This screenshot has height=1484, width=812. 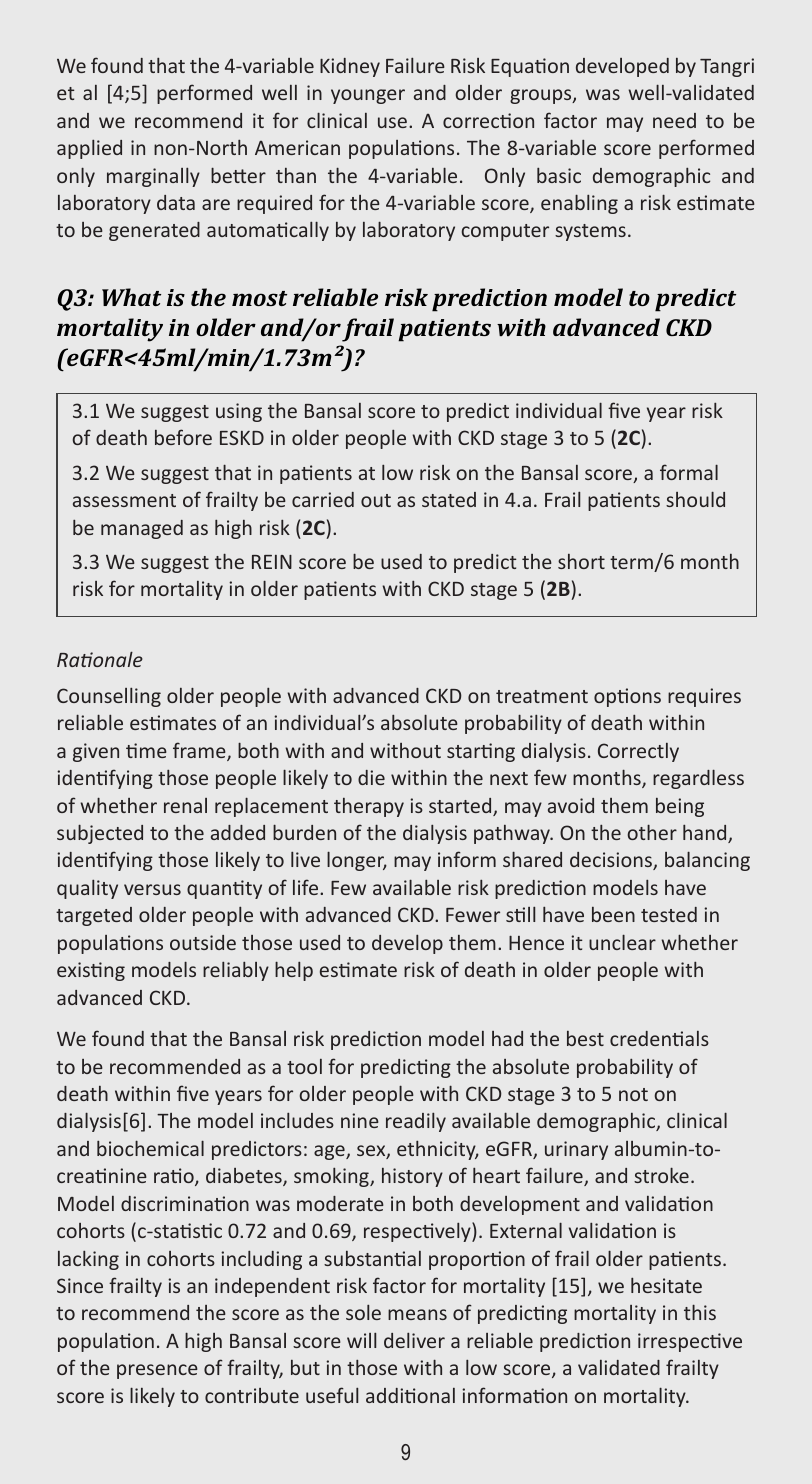 I want to click on formal, so click(x=689, y=472).
